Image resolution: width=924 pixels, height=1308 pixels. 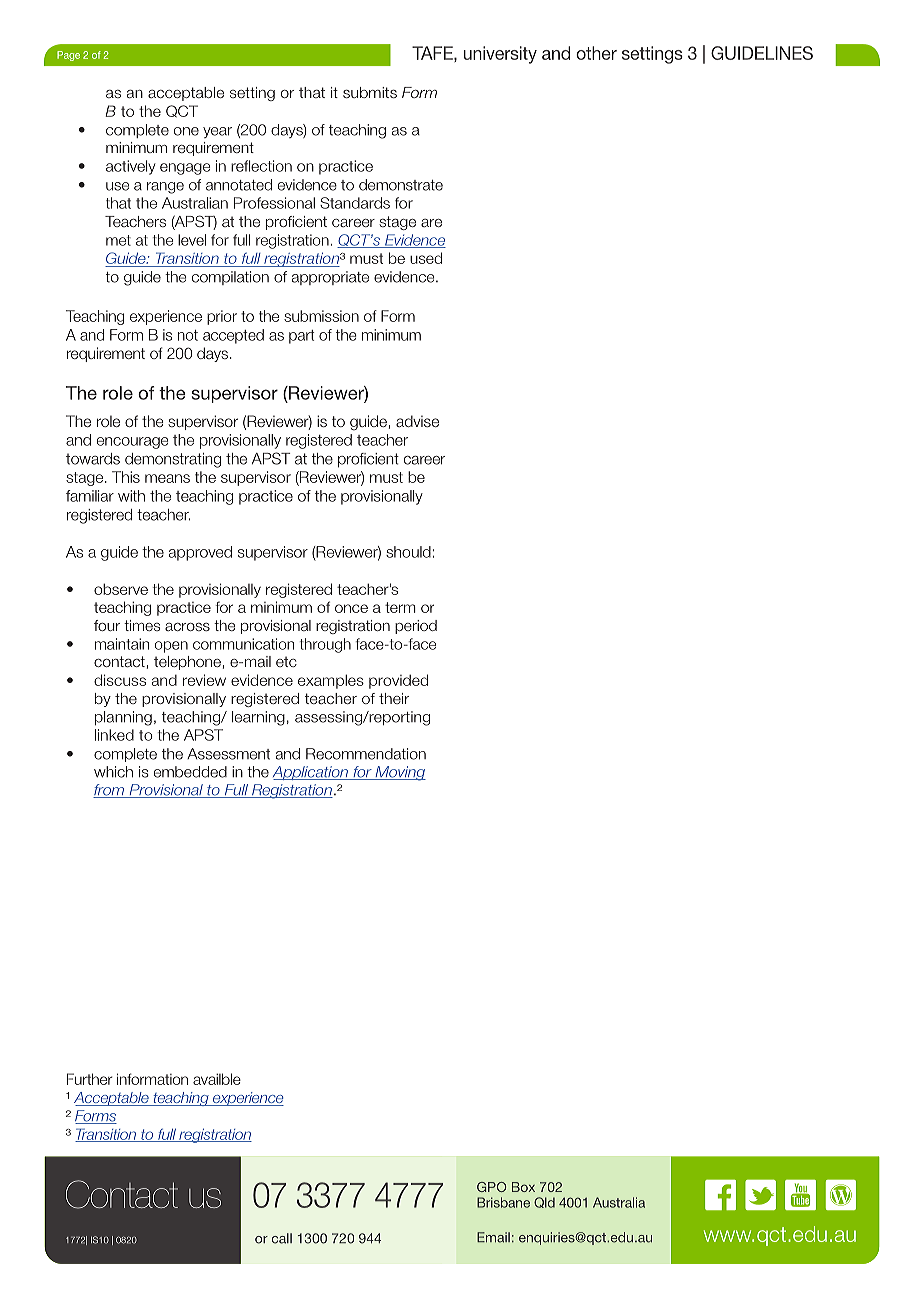 I want to click on submits, so click(x=370, y=92).
